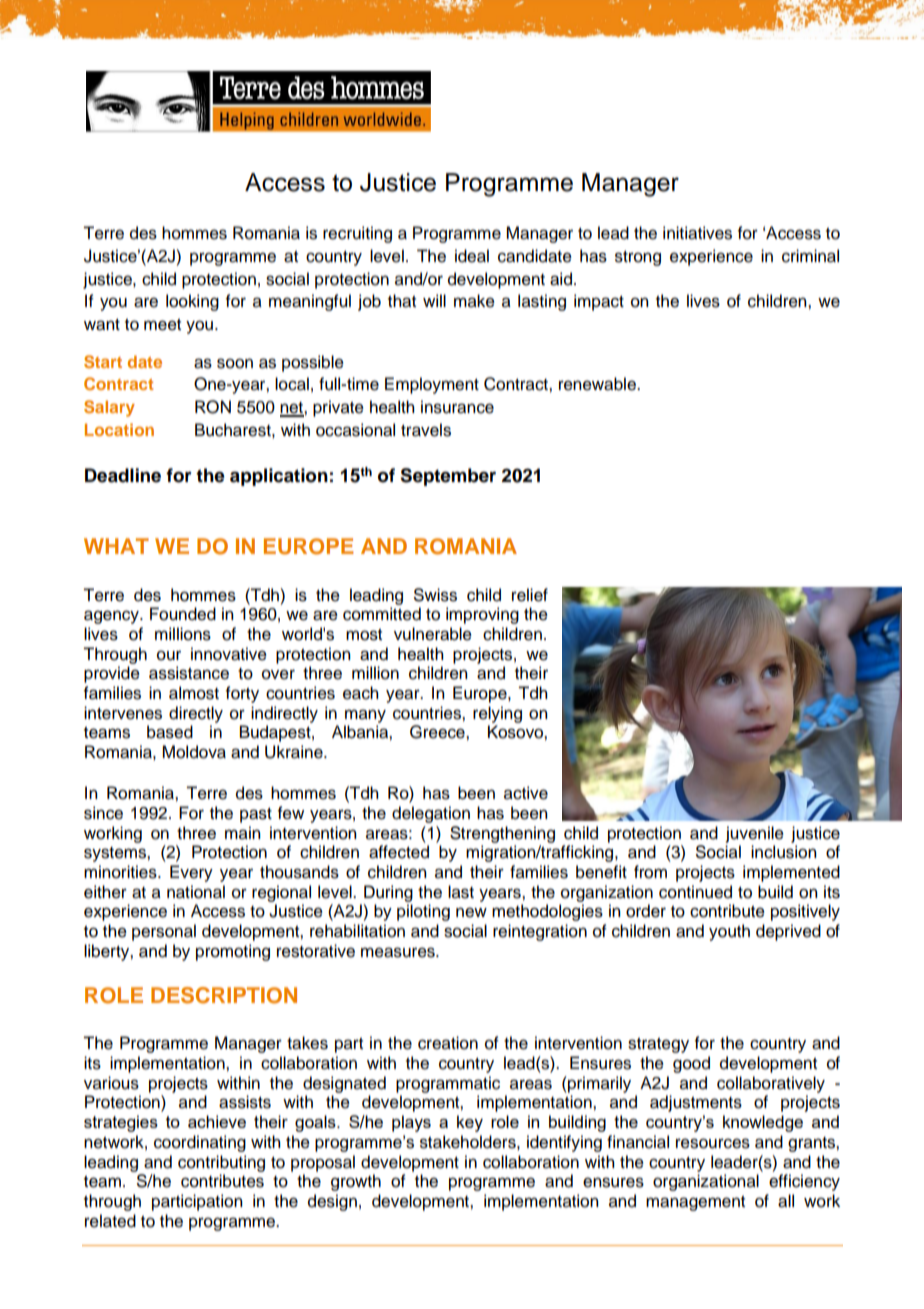 The image size is (924, 1309). Describe the element at coordinates (221, 1163) in the document. I see `contributing` at that location.
